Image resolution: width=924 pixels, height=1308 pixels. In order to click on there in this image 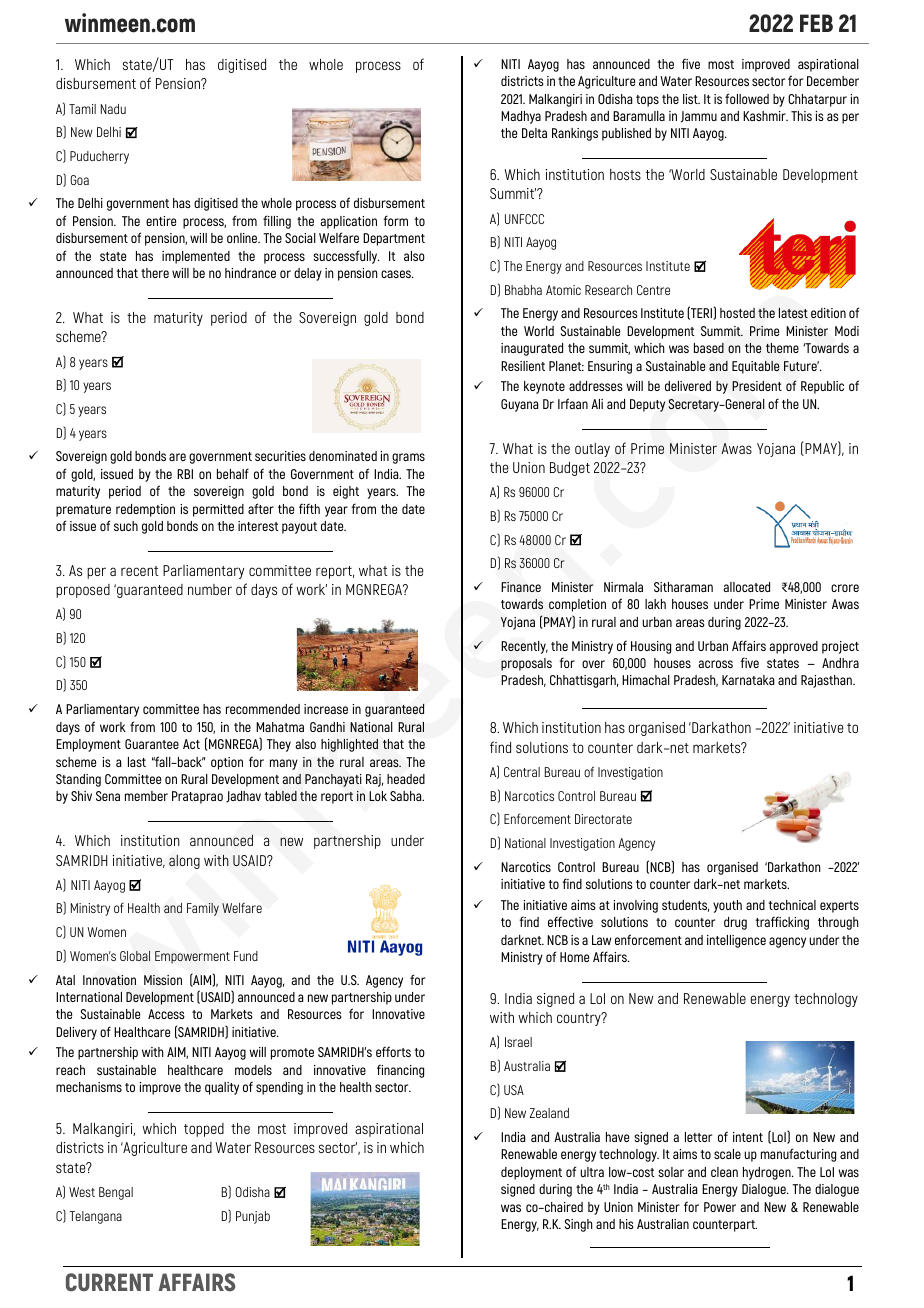, I will do `click(155, 273)`.
